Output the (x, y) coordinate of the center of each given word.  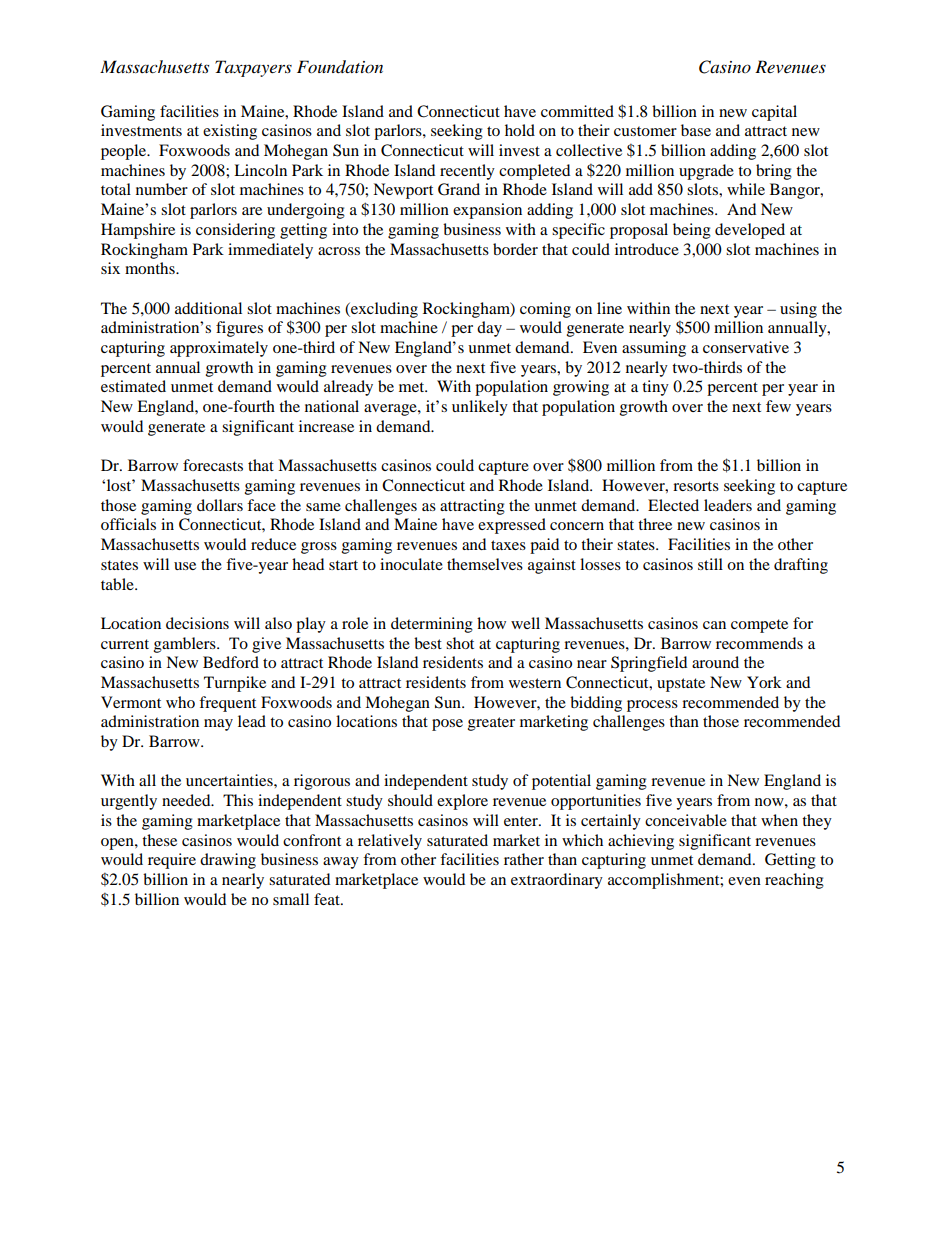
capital (774, 113)
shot (460, 643)
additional (208, 308)
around (715, 662)
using (798, 310)
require (172, 861)
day (489, 329)
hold (520, 130)
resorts (696, 486)
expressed (512, 526)
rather (524, 859)
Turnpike (235, 684)
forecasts (213, 465)
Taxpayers (253, 68)
